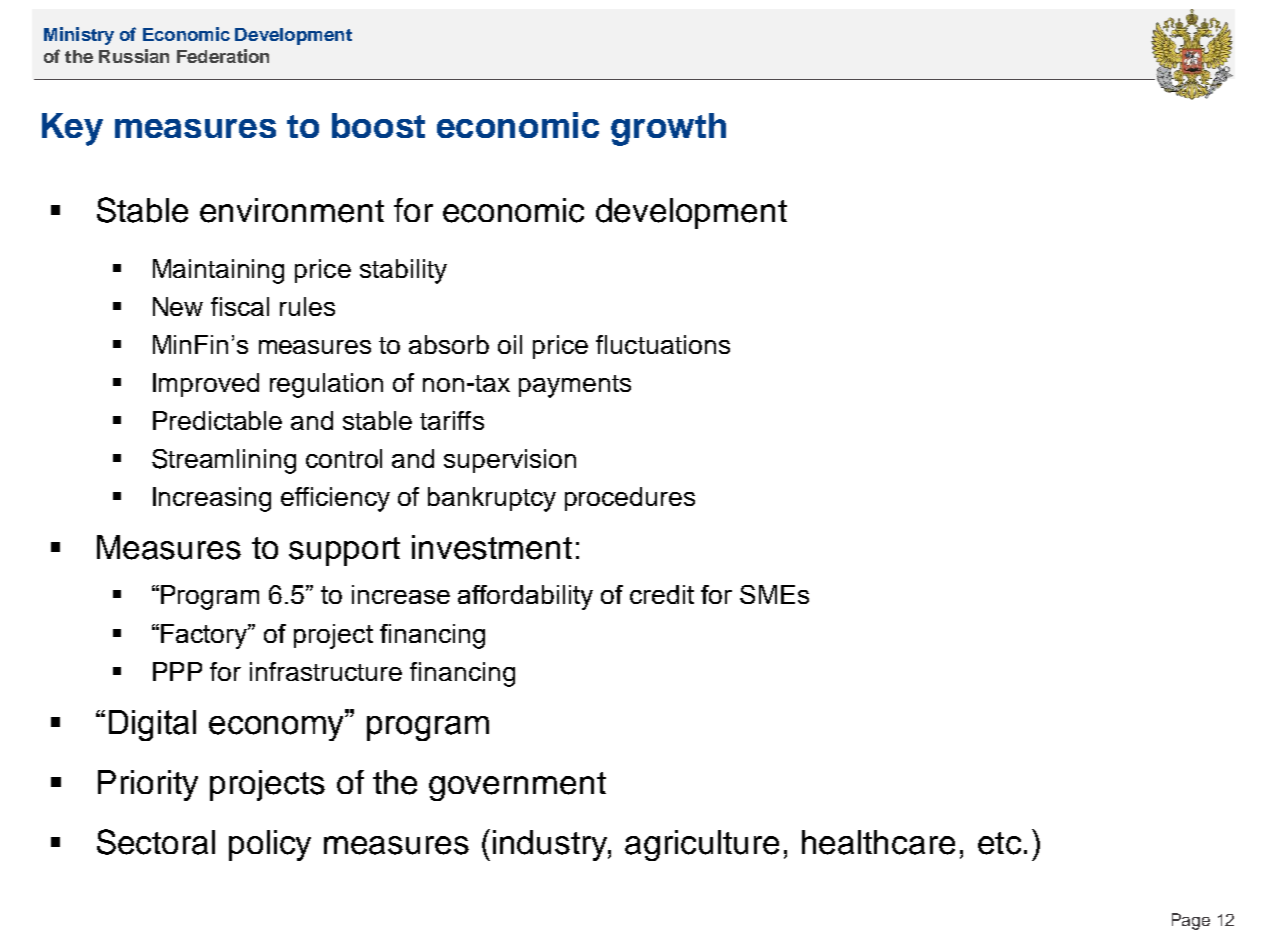  What do you see at coordinates (575, 386) in the screenshot?
I see `payments` at bounding box center [575, 386].
